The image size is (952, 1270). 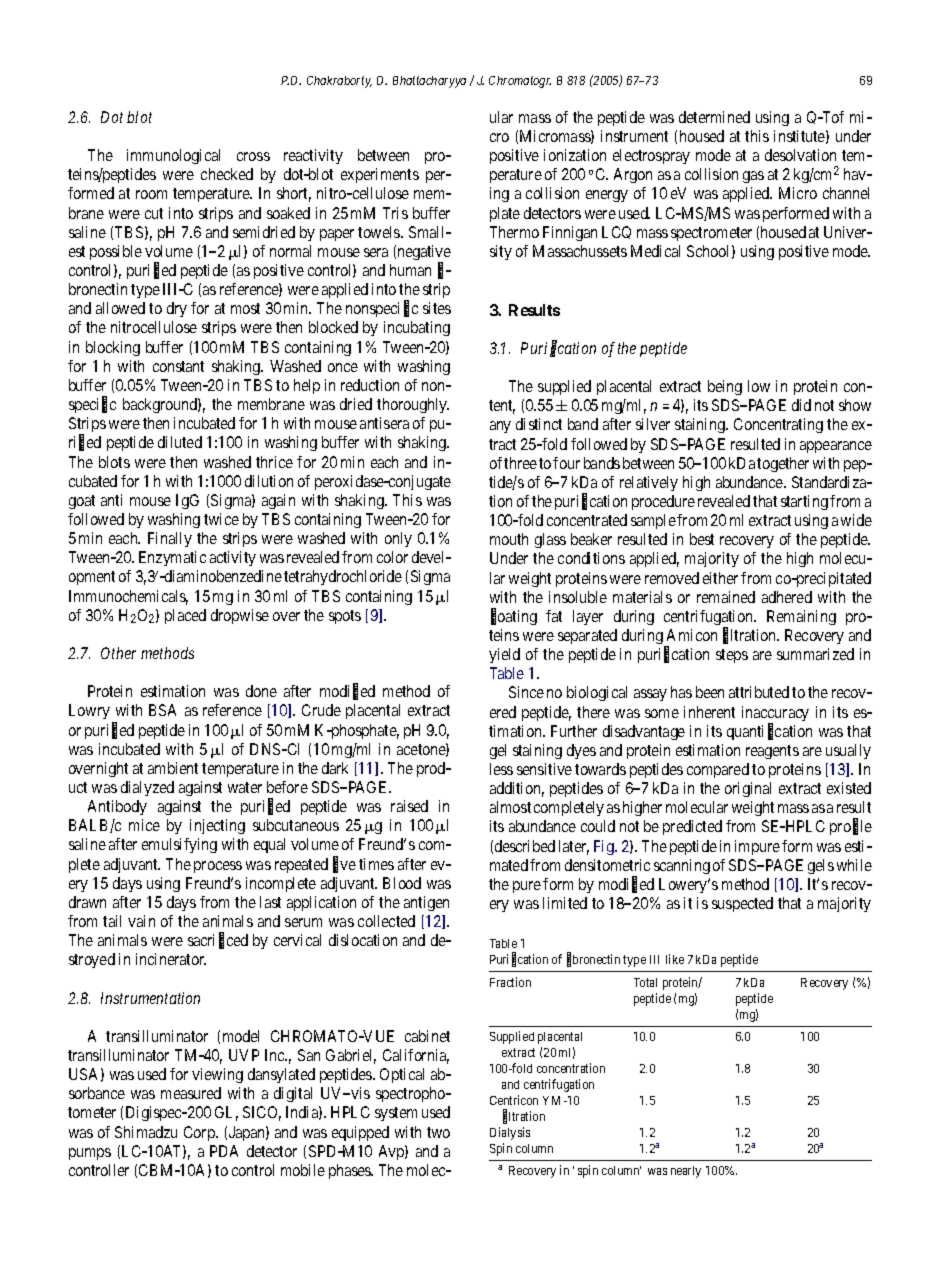 What do you see at coordinates (429, 82) in the screenshot?
I see `Bhattacharyya` at bounding box center [429, 82].
